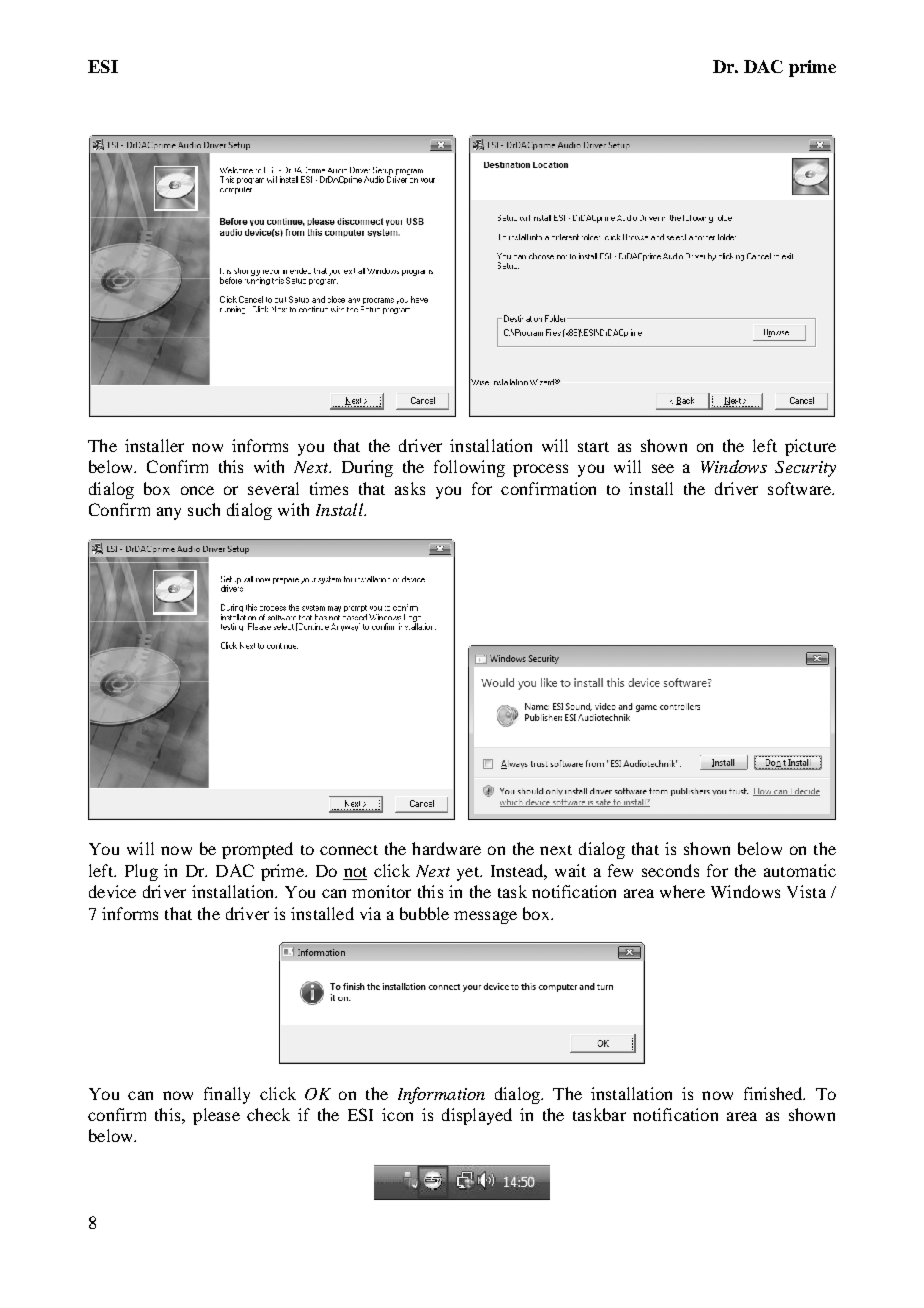 The width and height of the screenshot is (924, 1308). What do you see at coordinates (441, 1095) in the screenshot?
I see `Information` at bounding box center [441, 1095].
